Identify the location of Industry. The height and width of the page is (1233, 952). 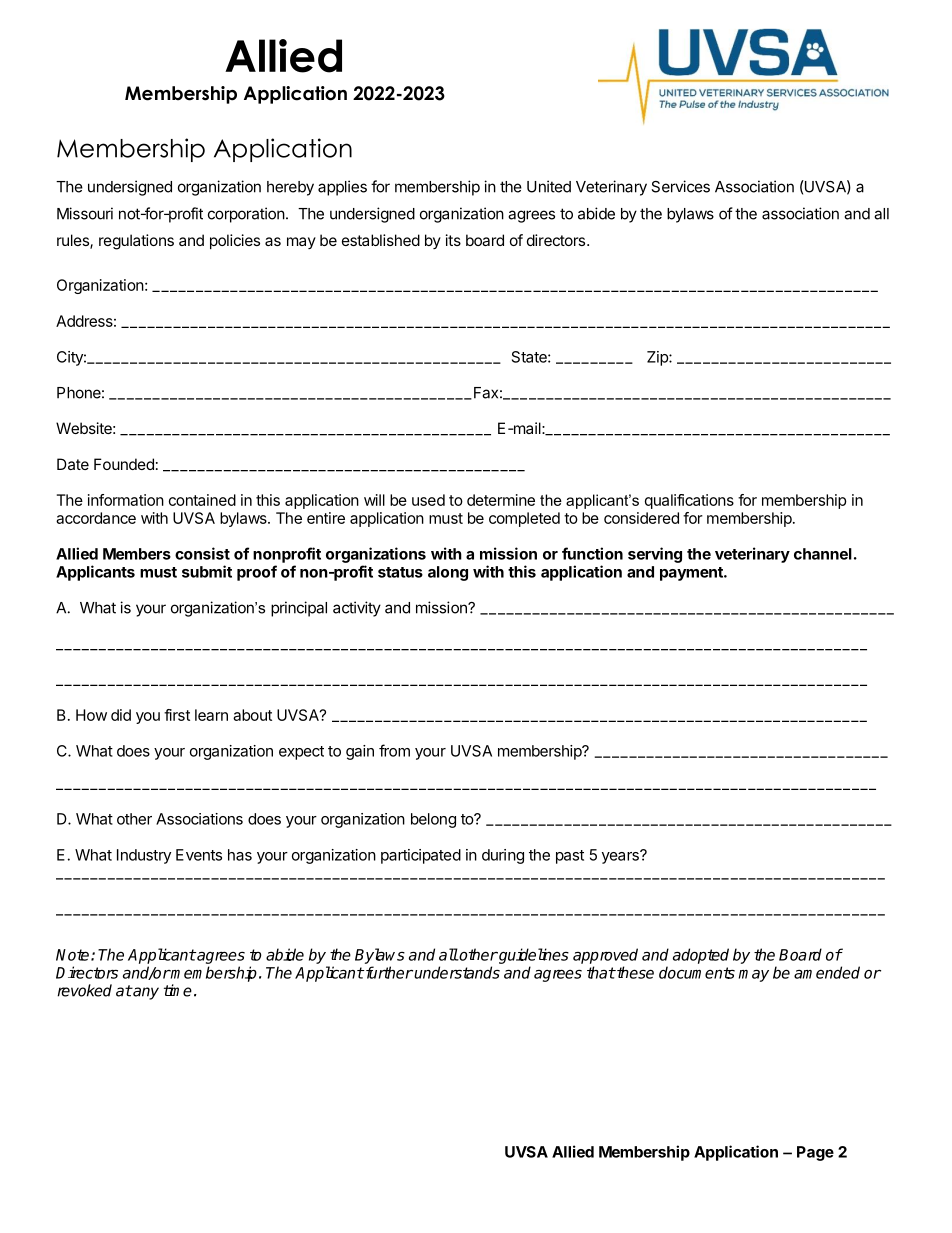
(144, 856).
